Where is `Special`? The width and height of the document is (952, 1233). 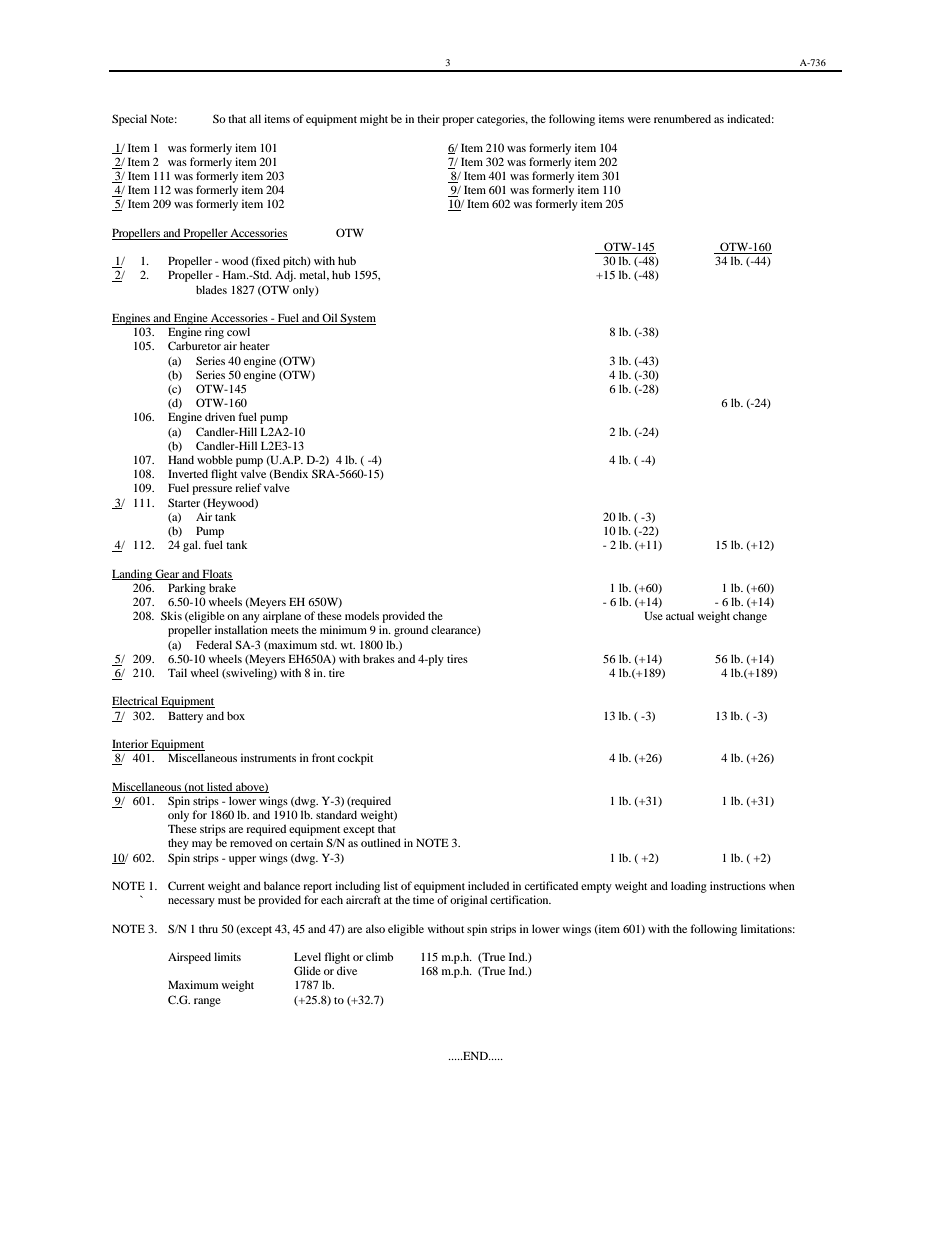 Special is located at coordinates (129, 120).
